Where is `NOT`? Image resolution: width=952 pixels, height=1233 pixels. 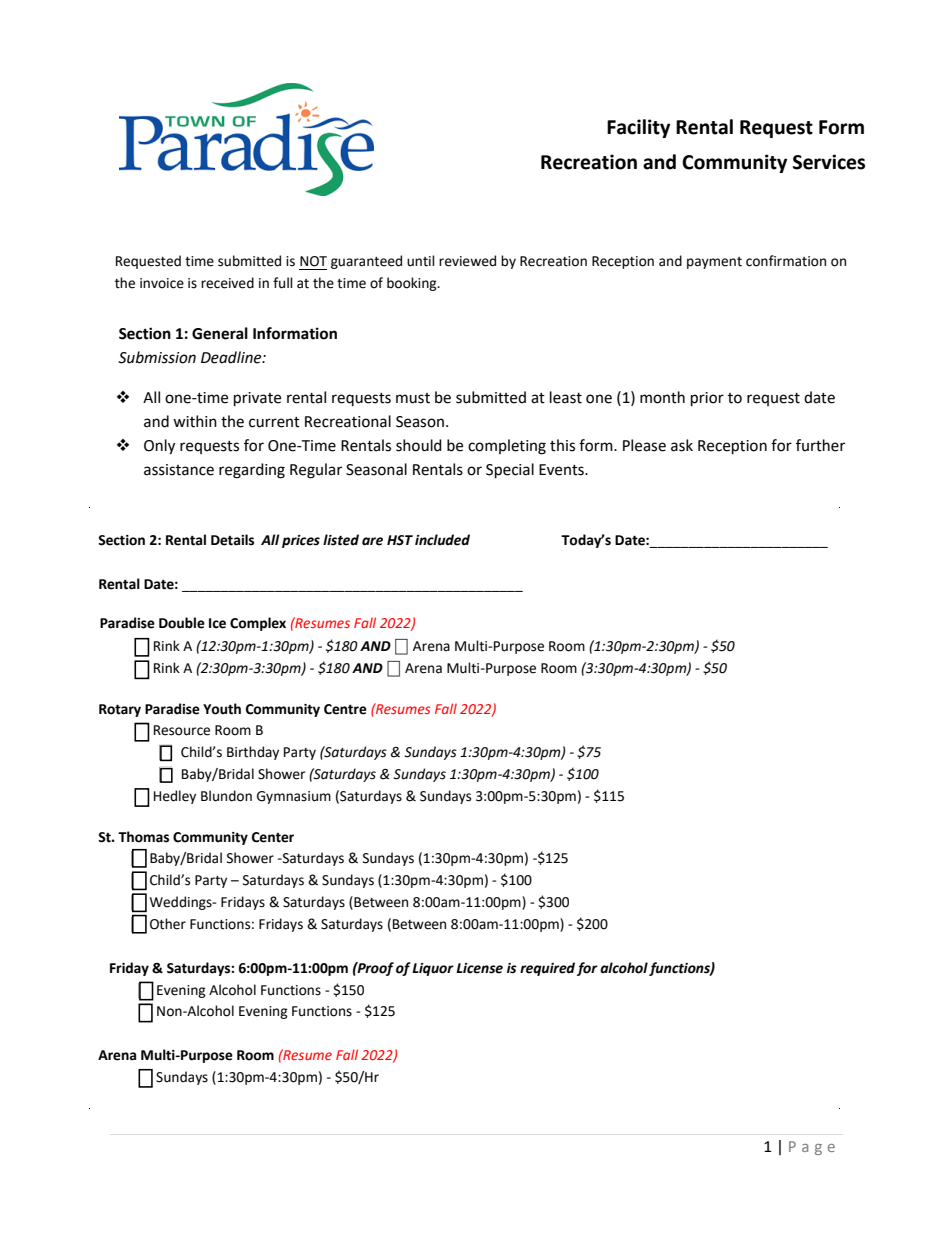 NOT is located at coordinates (313, 261).
